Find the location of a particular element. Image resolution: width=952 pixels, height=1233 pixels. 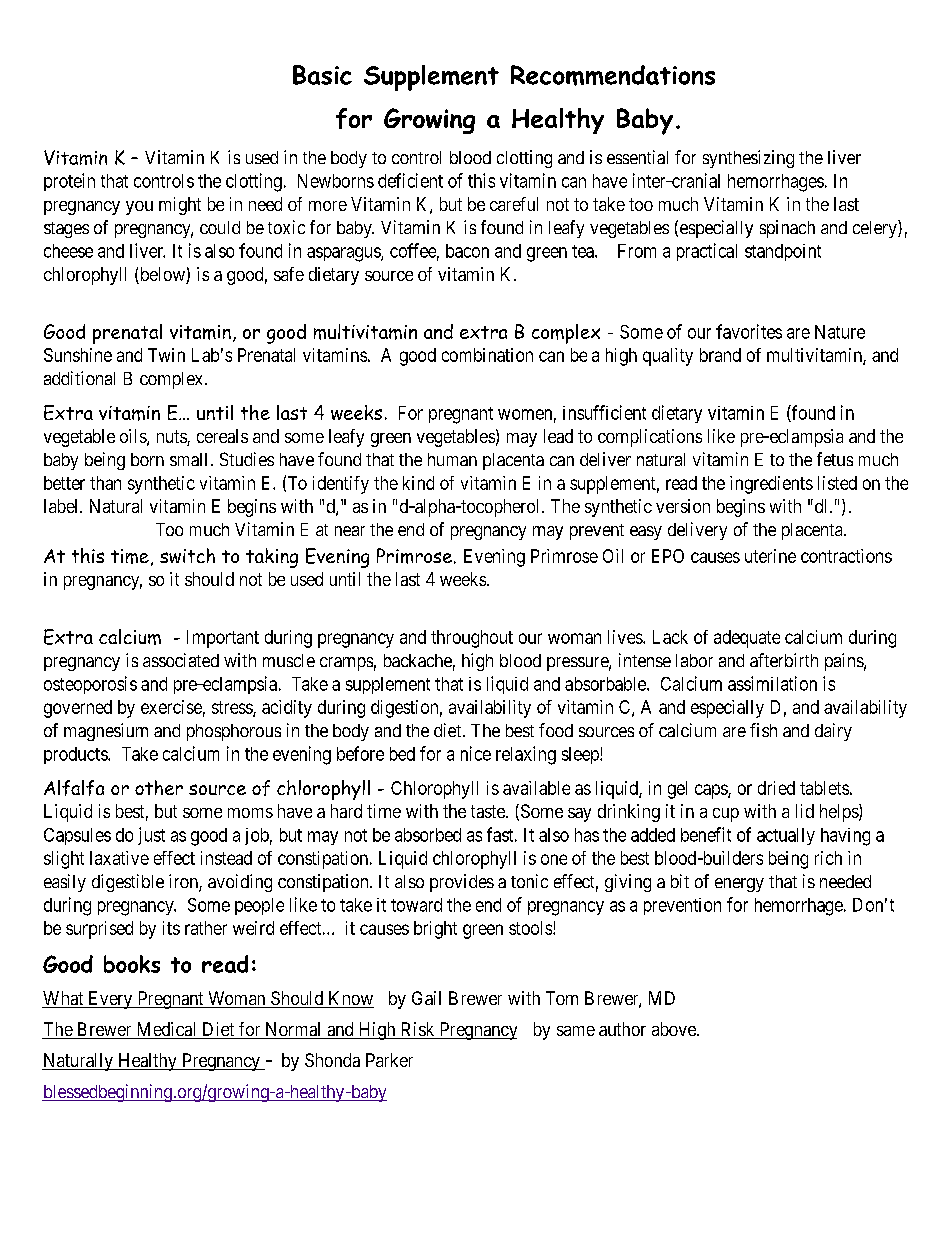

throughout is located at coordinates (472, 639).
